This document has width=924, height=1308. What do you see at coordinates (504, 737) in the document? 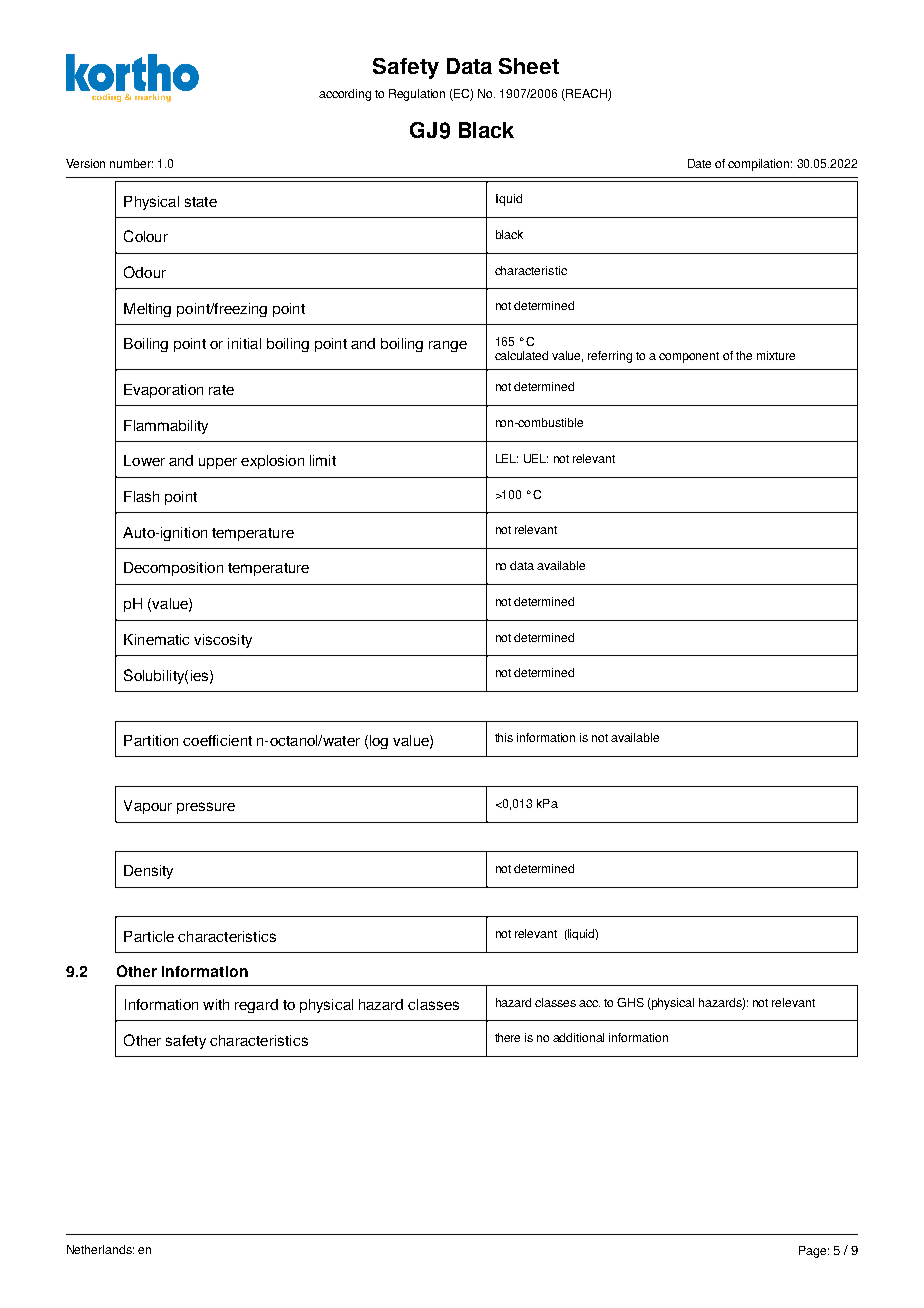
I see `this` at bounding box center [504, 737].
